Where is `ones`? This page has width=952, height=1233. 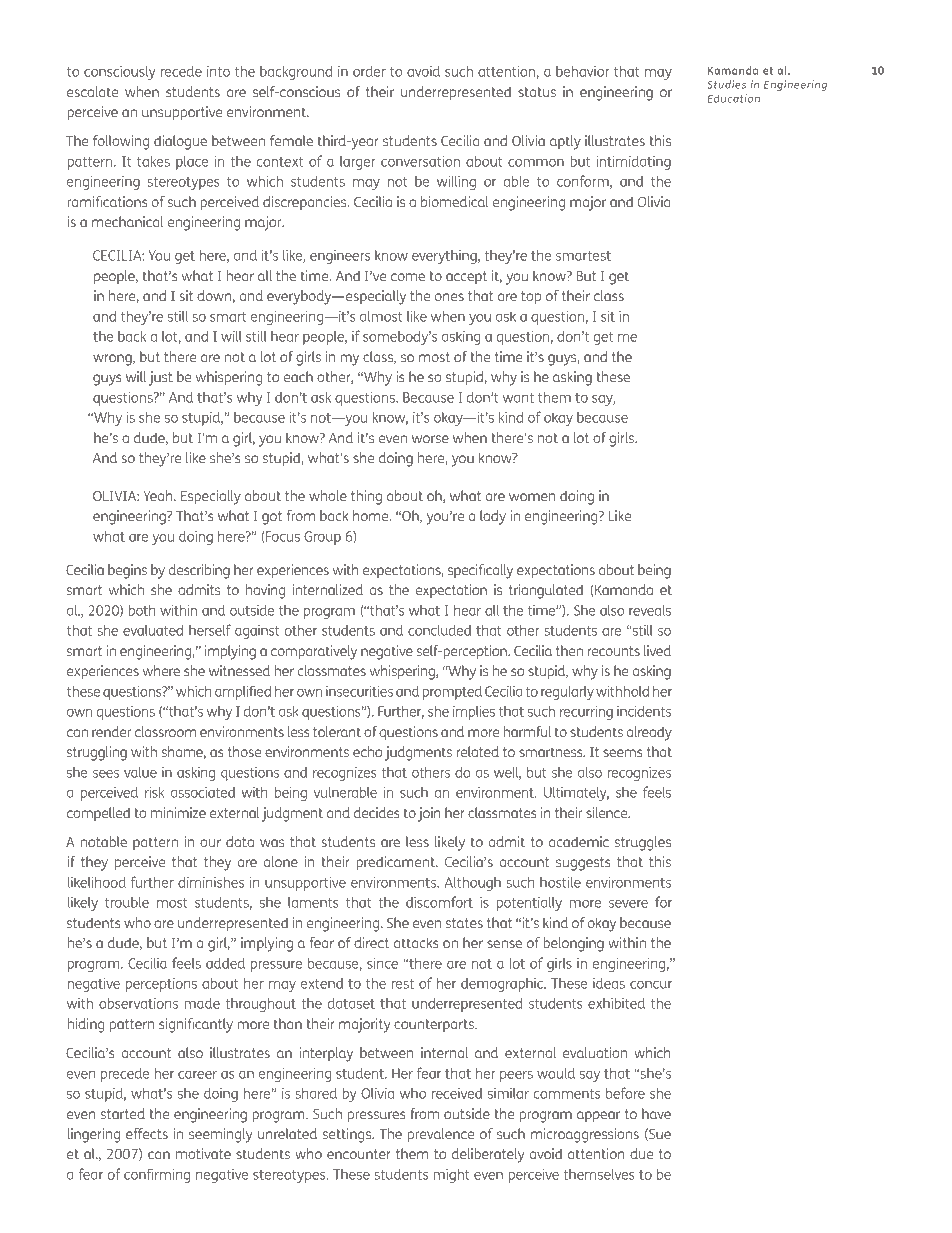 ones is located at coordinates (449, 297).
